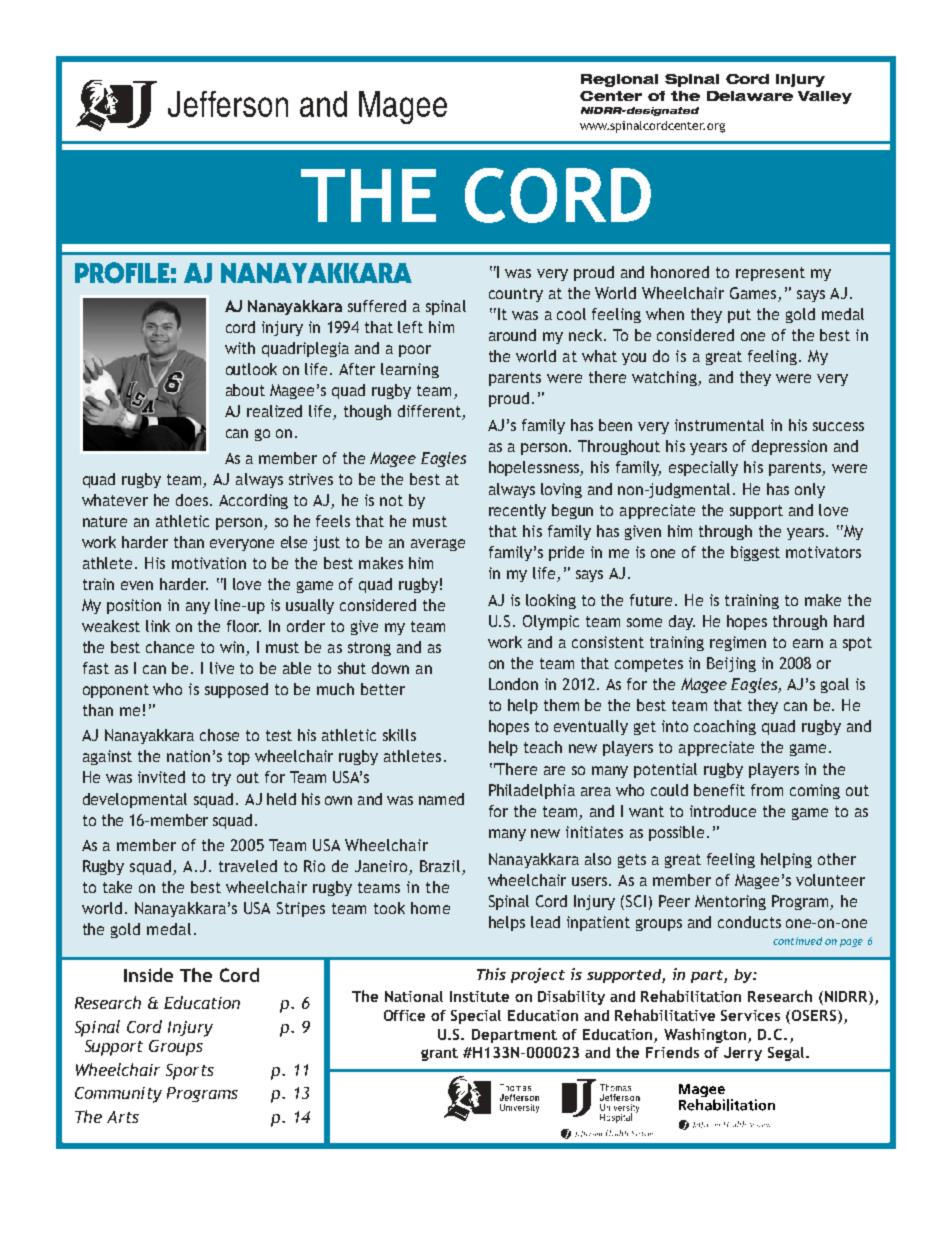 The height and width of the page is (1233, 952). I want to click on invited, so click(161, 777).
